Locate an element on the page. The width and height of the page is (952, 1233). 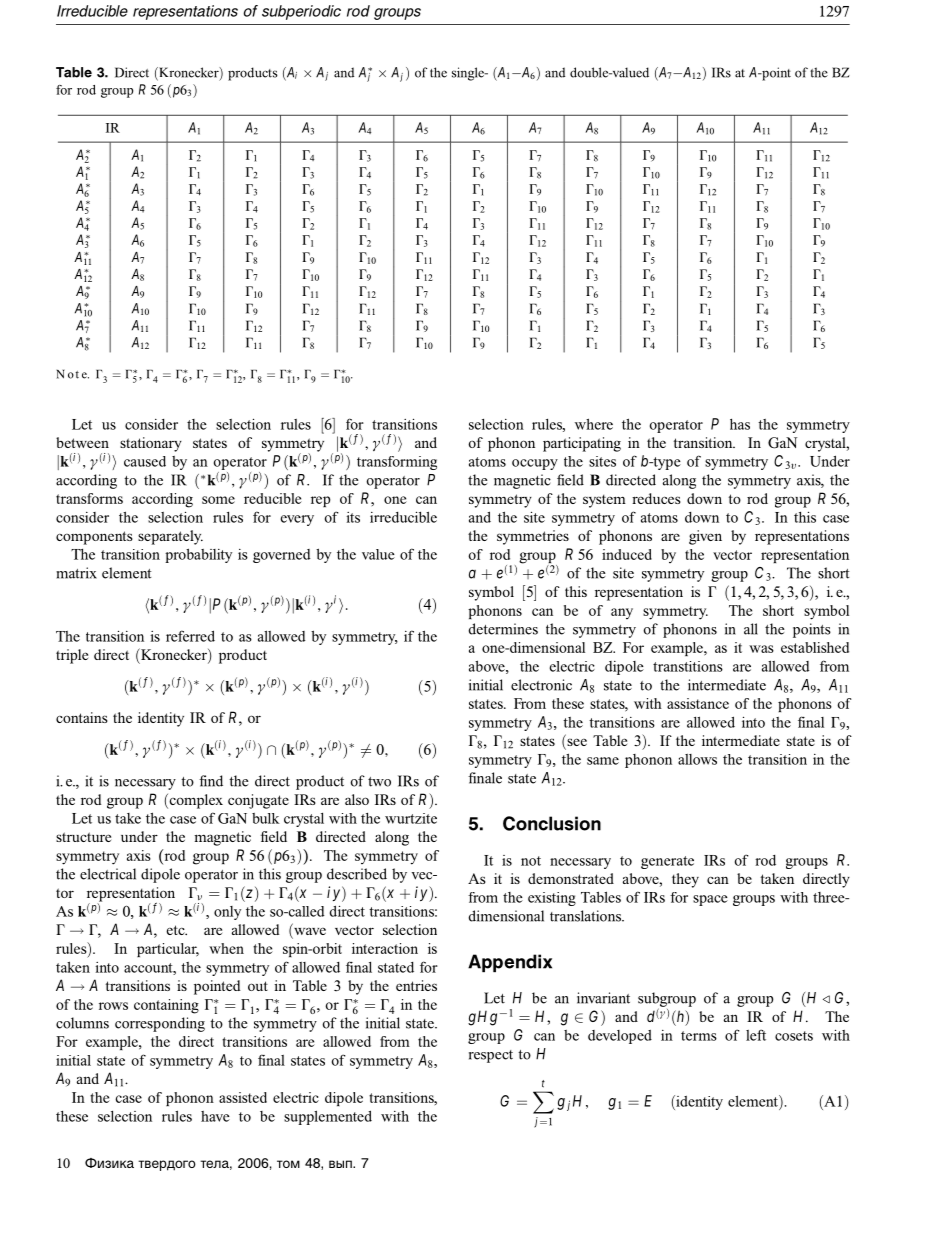
was is located at coordinates (761, 649).
